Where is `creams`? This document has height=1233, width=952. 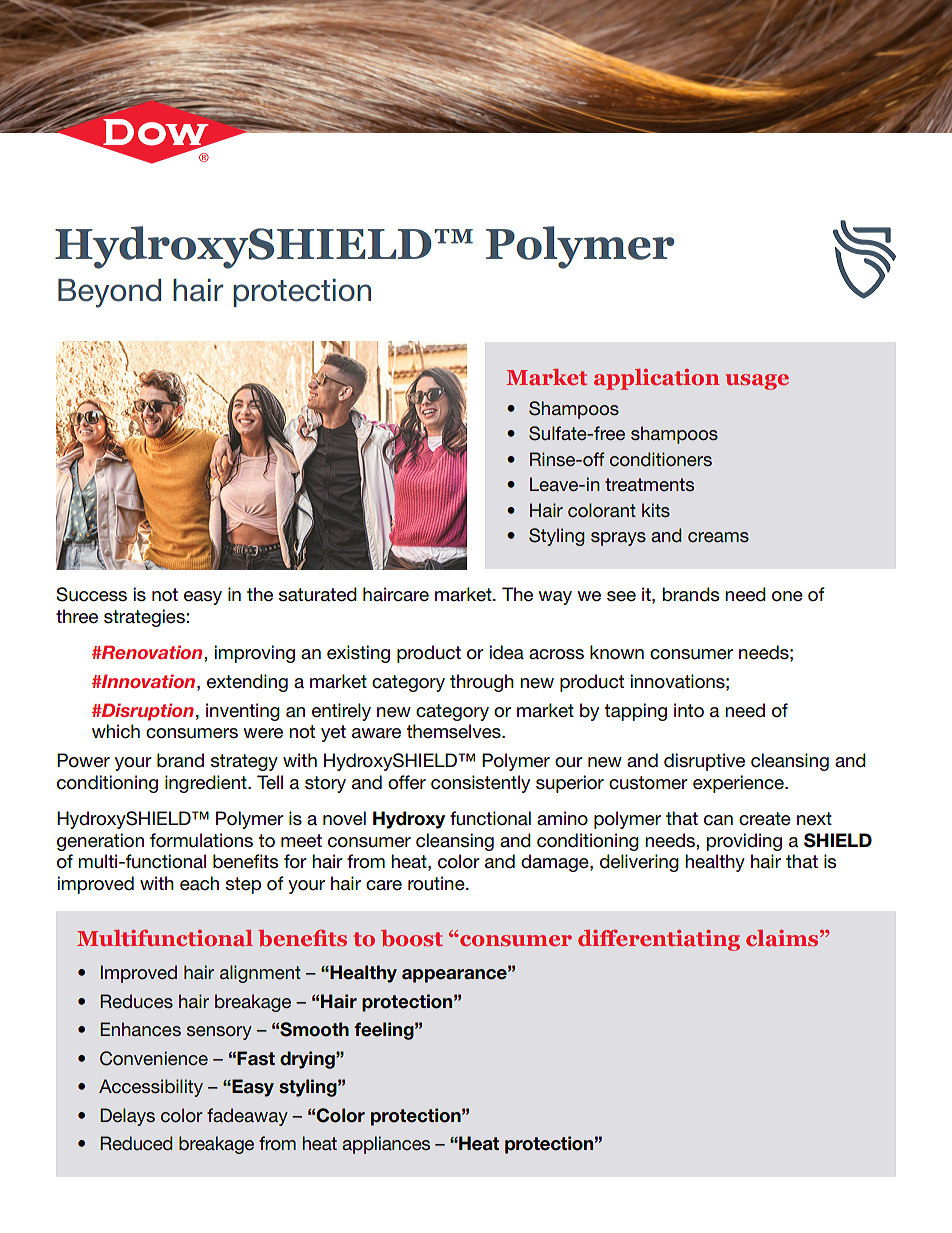
creams is located at coordinates (718, 537).
